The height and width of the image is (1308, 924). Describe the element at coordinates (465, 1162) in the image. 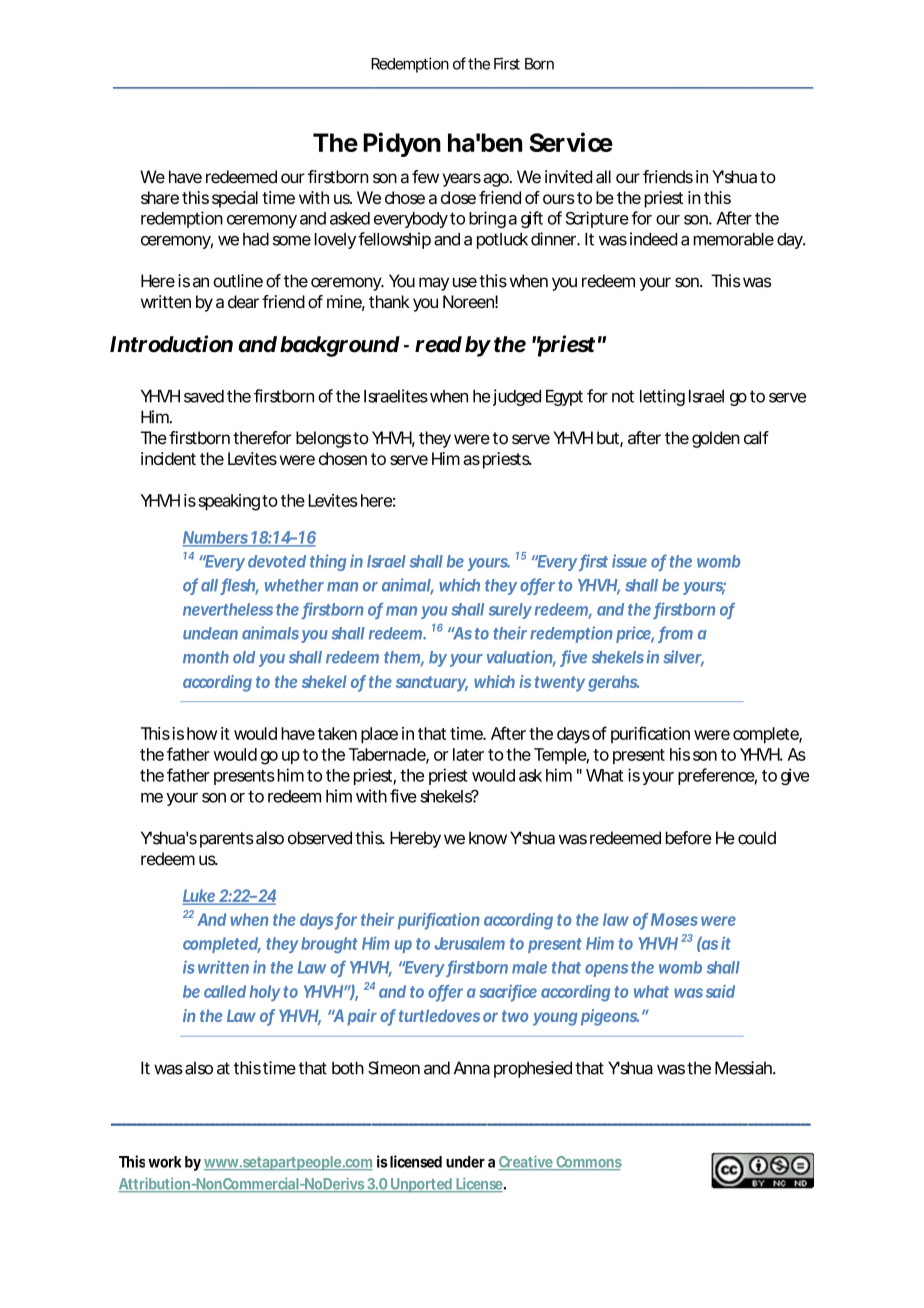

I see `under` at that location.
